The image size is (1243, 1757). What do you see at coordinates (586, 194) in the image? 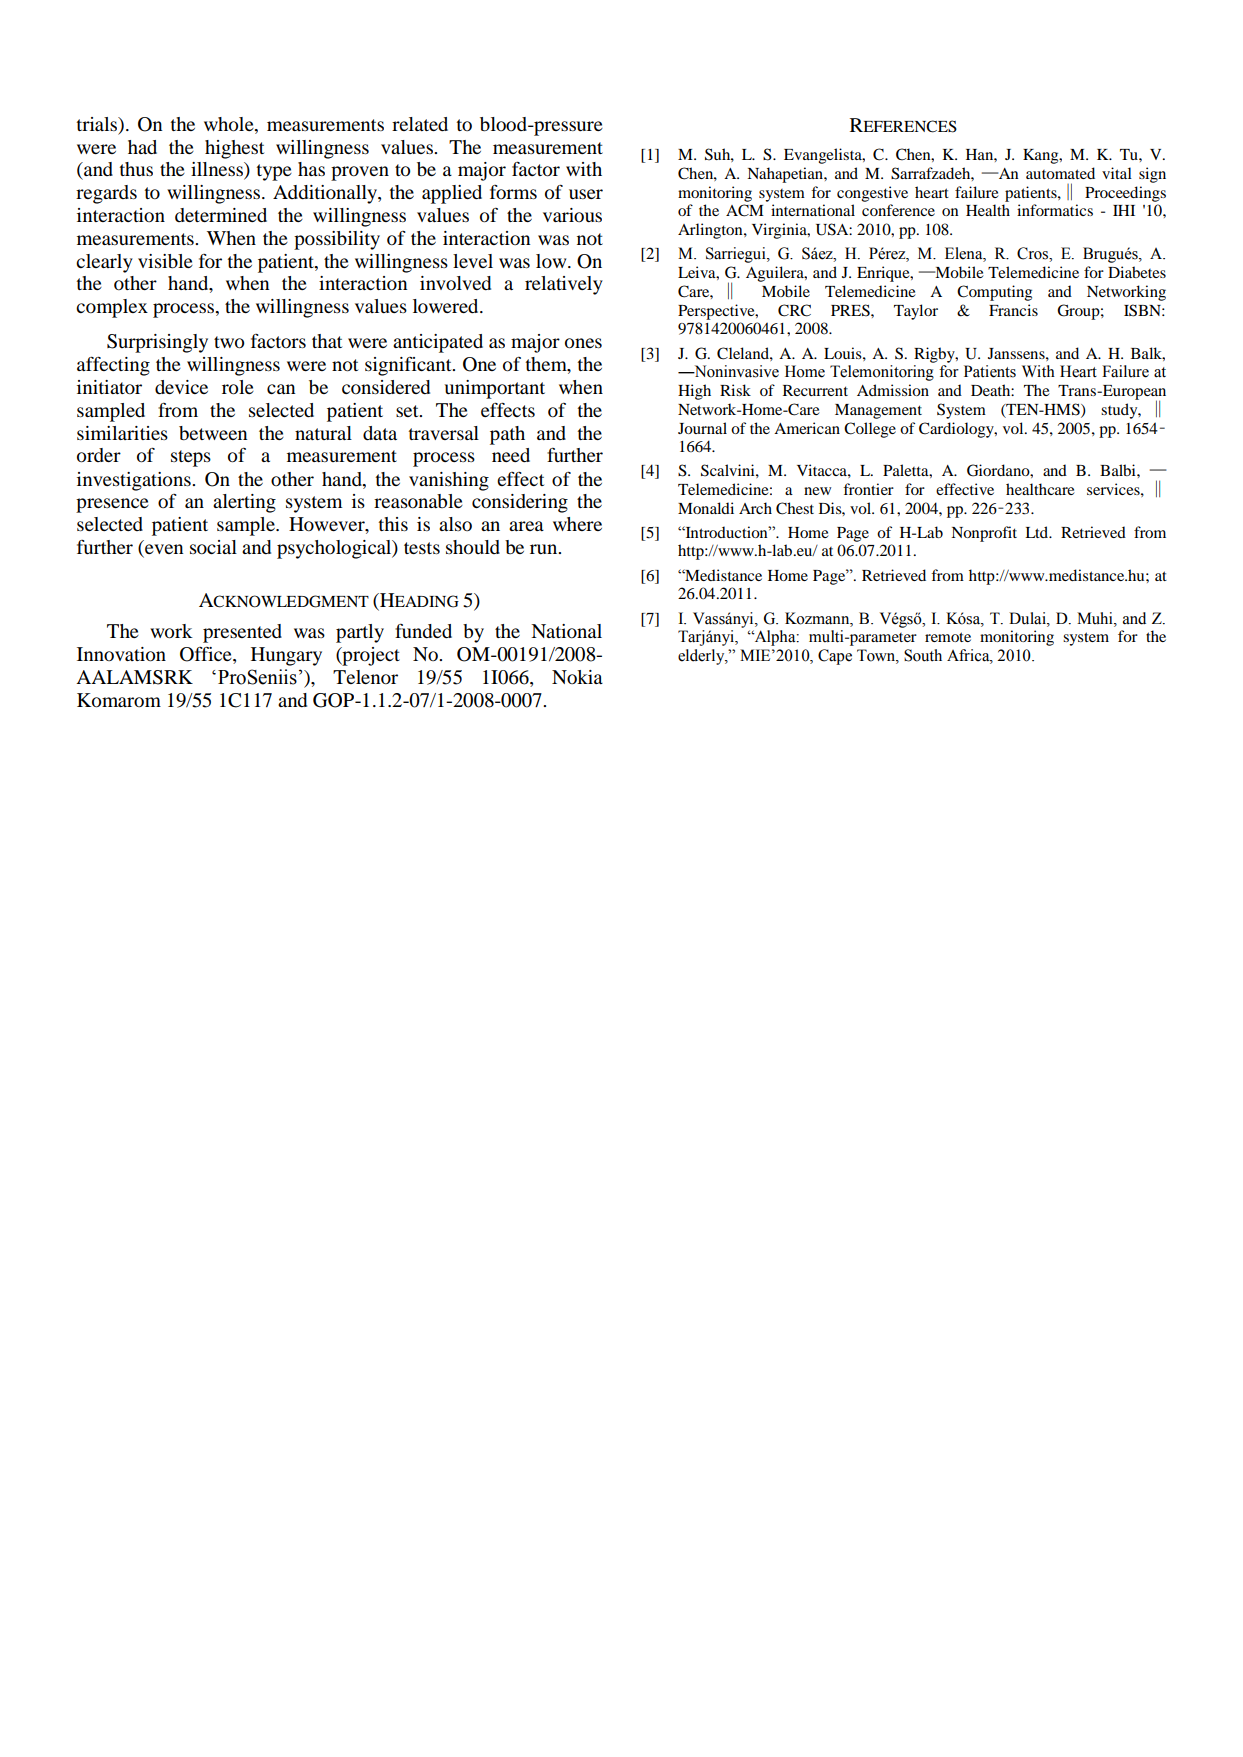
I see `user` at bounding box center [586, 194].
